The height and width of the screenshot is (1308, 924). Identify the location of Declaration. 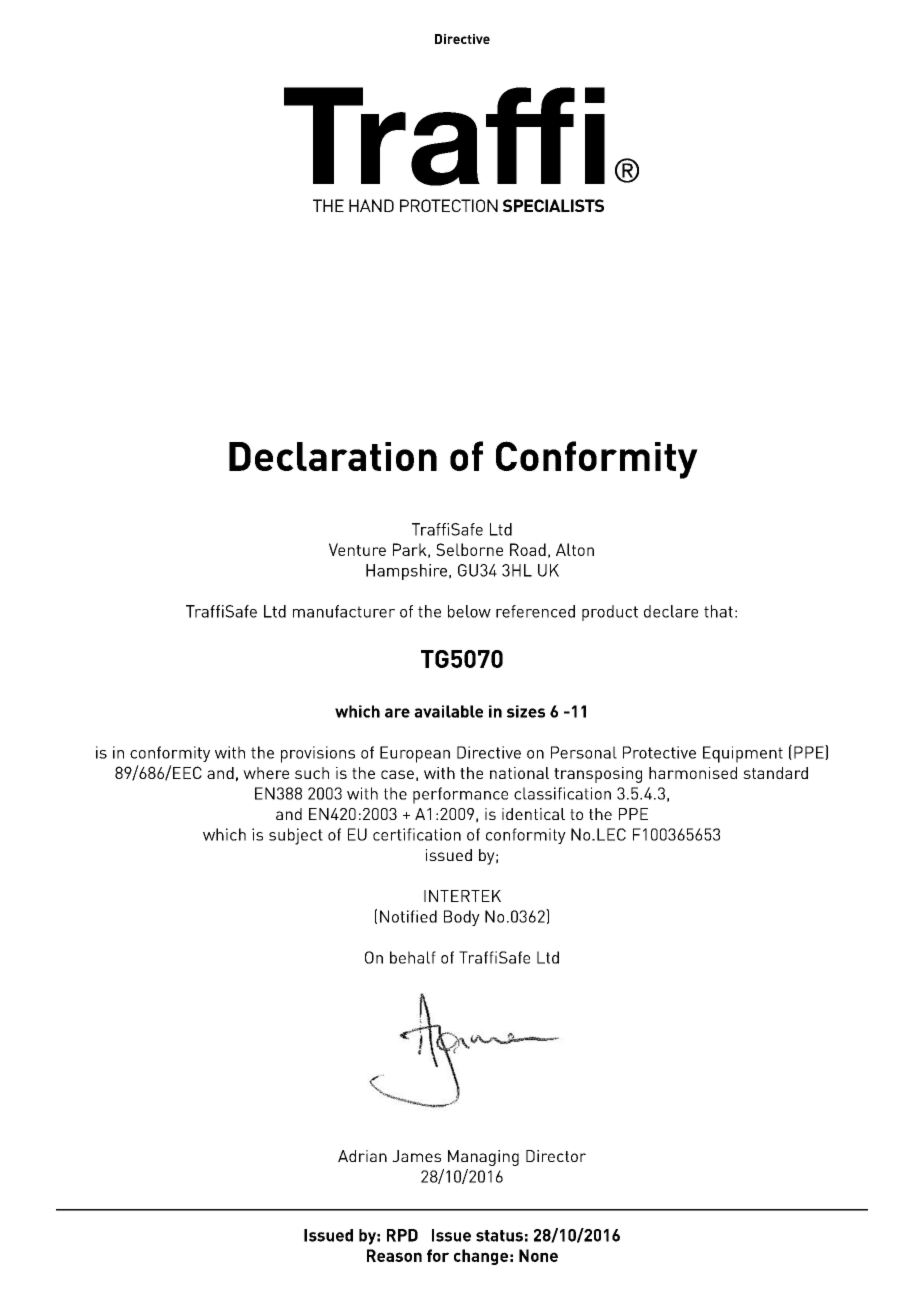
(333, 456).
